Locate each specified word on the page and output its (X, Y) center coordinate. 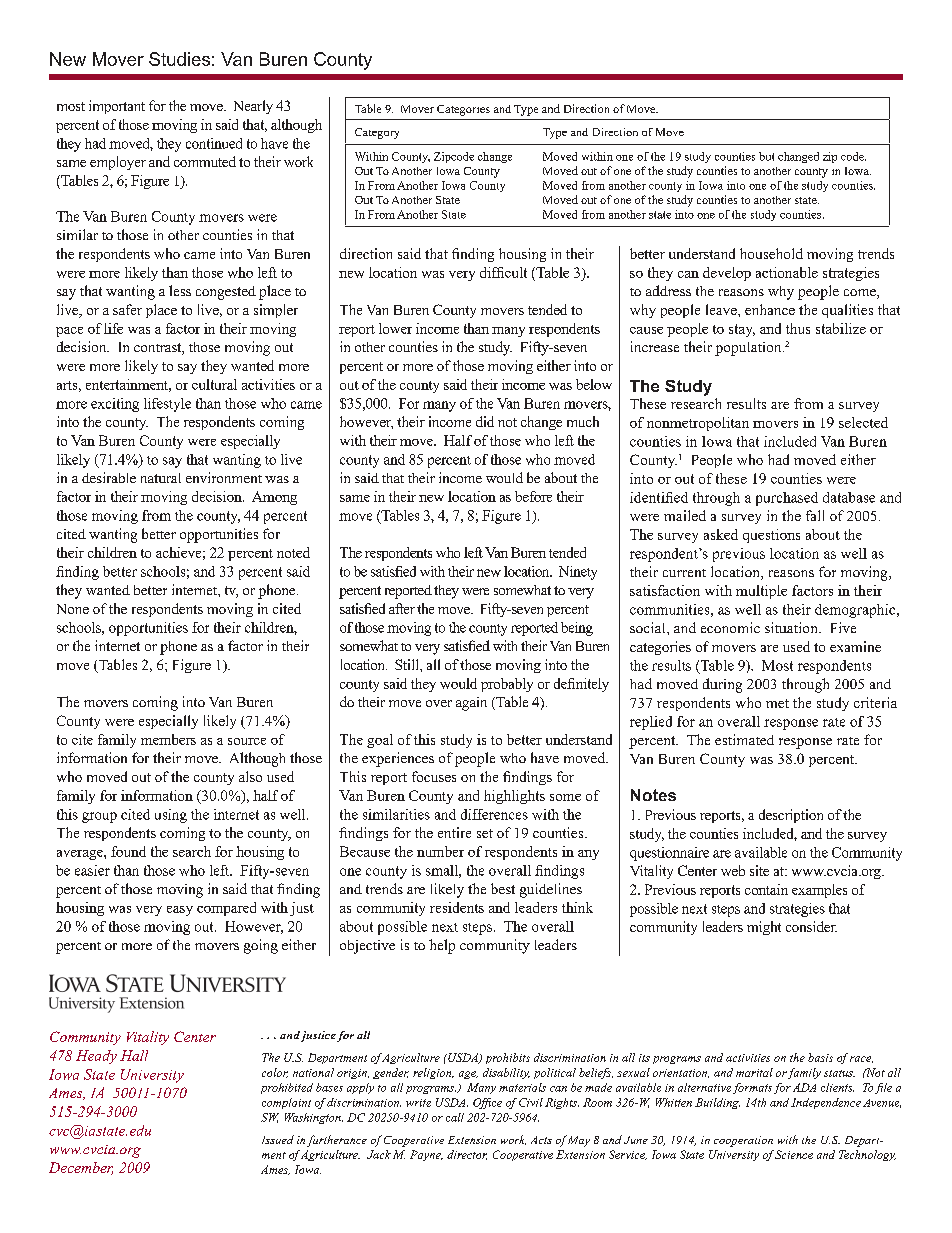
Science (794, 1154)
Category (377, 133)
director (467, 1155)
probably (507, 685)
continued (214, 143)
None (73, 609)
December (81, 1168)
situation (792, 627)
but (766, 156)
